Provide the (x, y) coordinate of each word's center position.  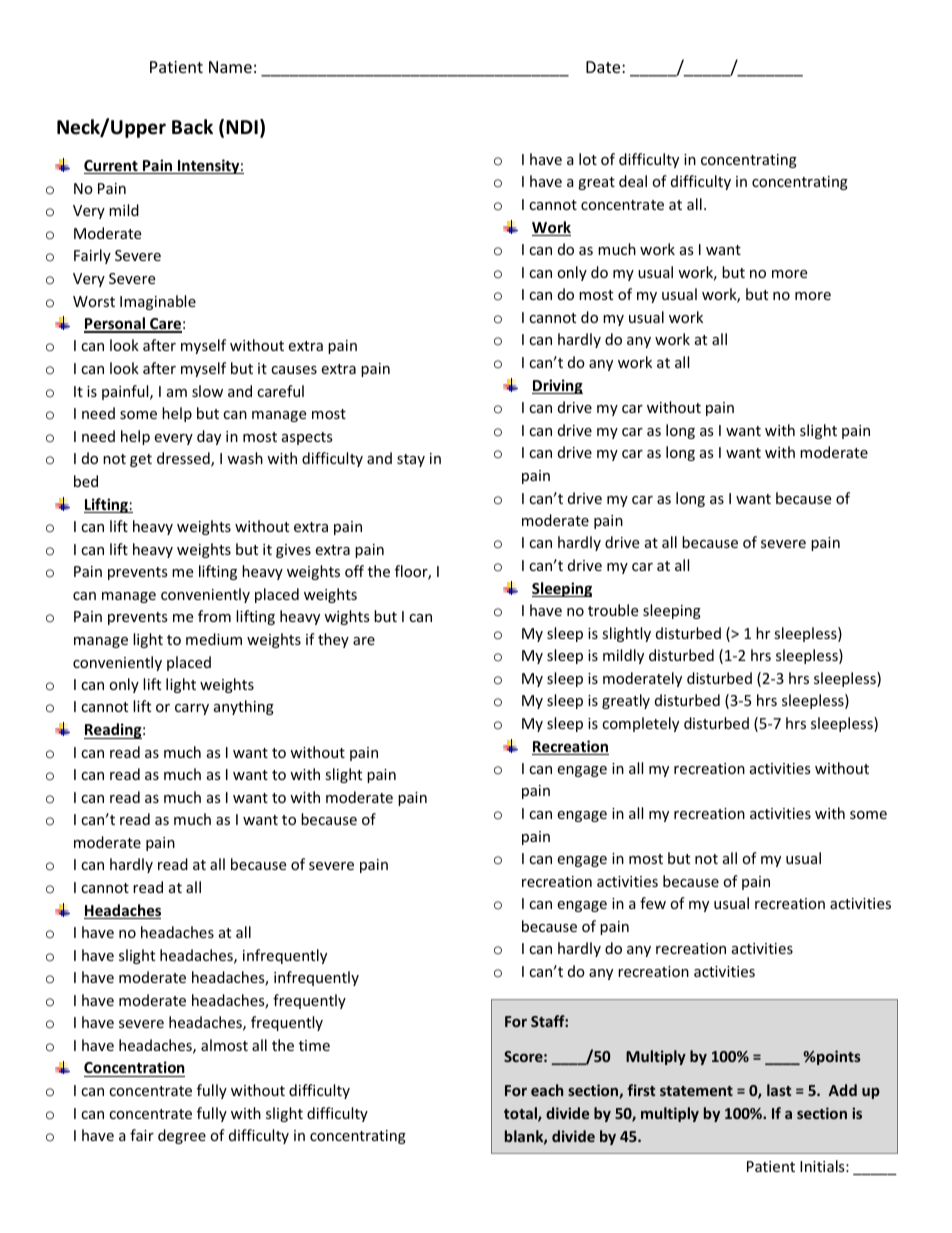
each (547, 1090)
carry (192, 709)
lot (588, 159)
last (779, 1090)
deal (633, 181)
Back (192, 127)
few (653, 903)
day (209, 437)
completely (640, 724)
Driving (557, 386)
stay (411, 460)
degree (182, 1136)
